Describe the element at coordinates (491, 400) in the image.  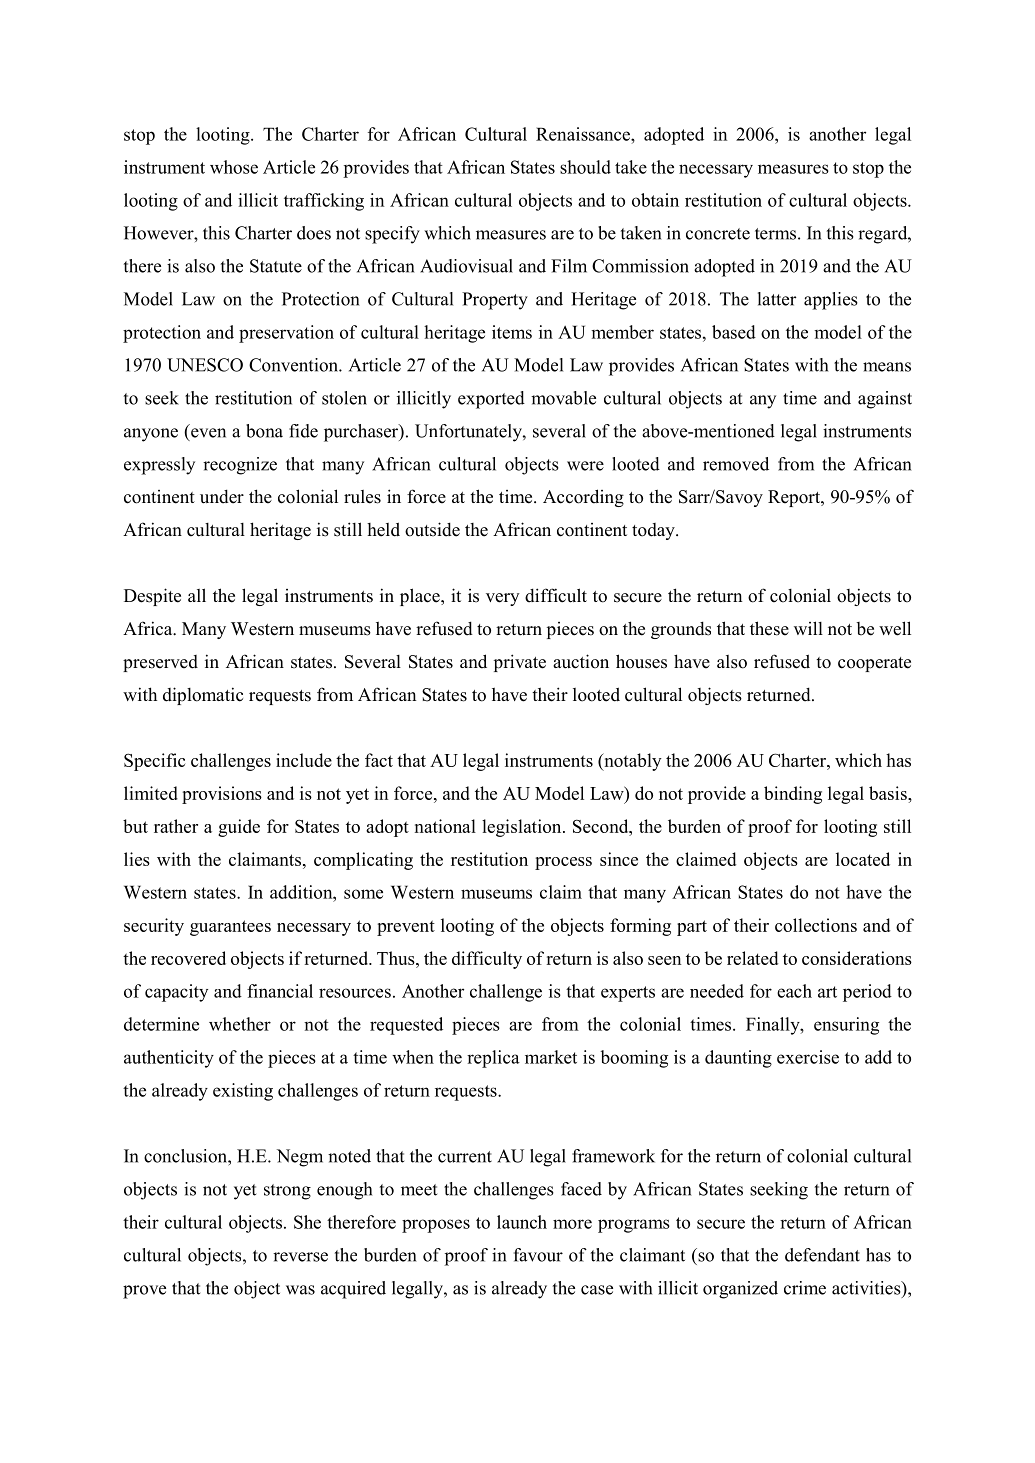
I see `exported` at that location.
